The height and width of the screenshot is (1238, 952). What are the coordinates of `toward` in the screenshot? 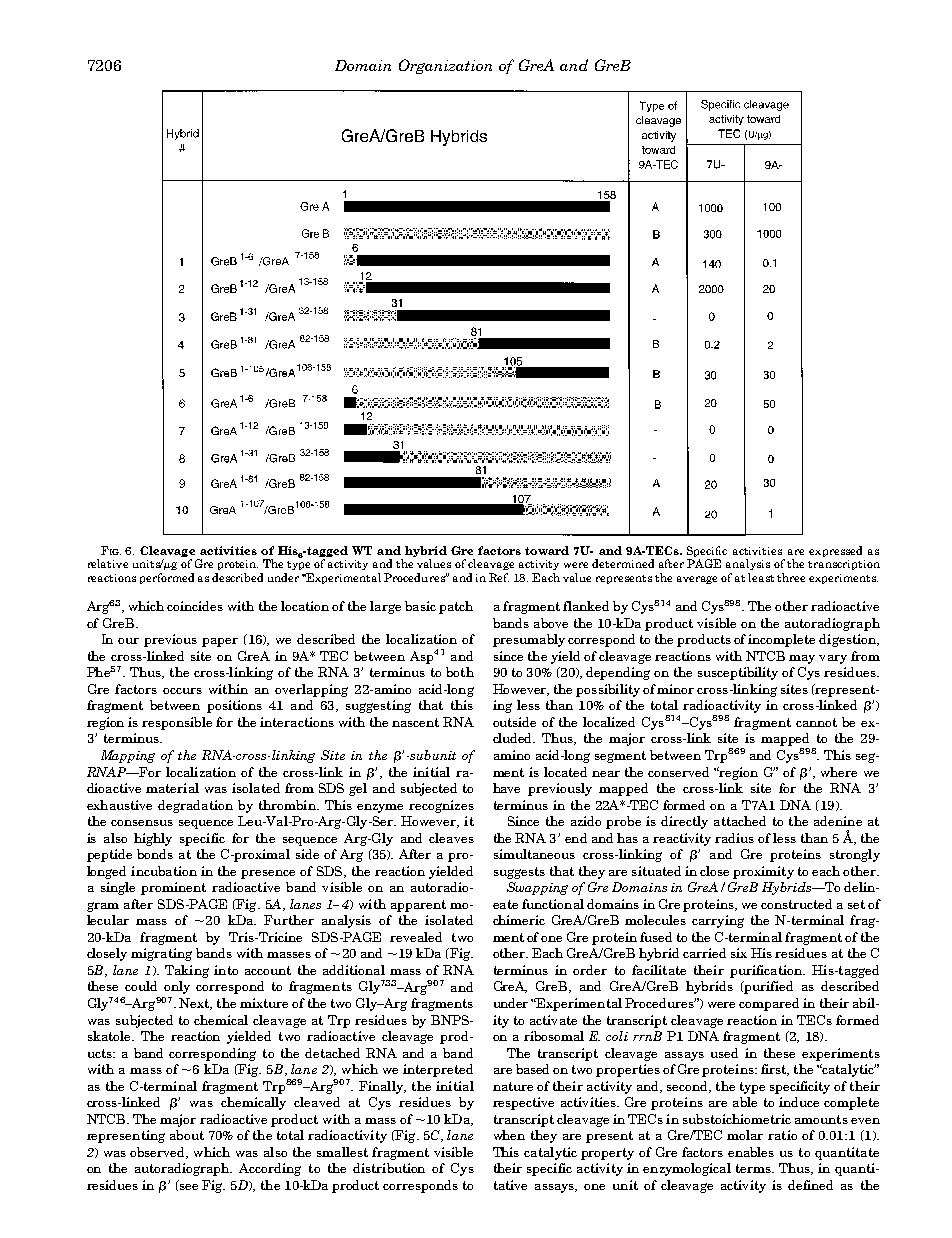 It's located at (547, 550).
